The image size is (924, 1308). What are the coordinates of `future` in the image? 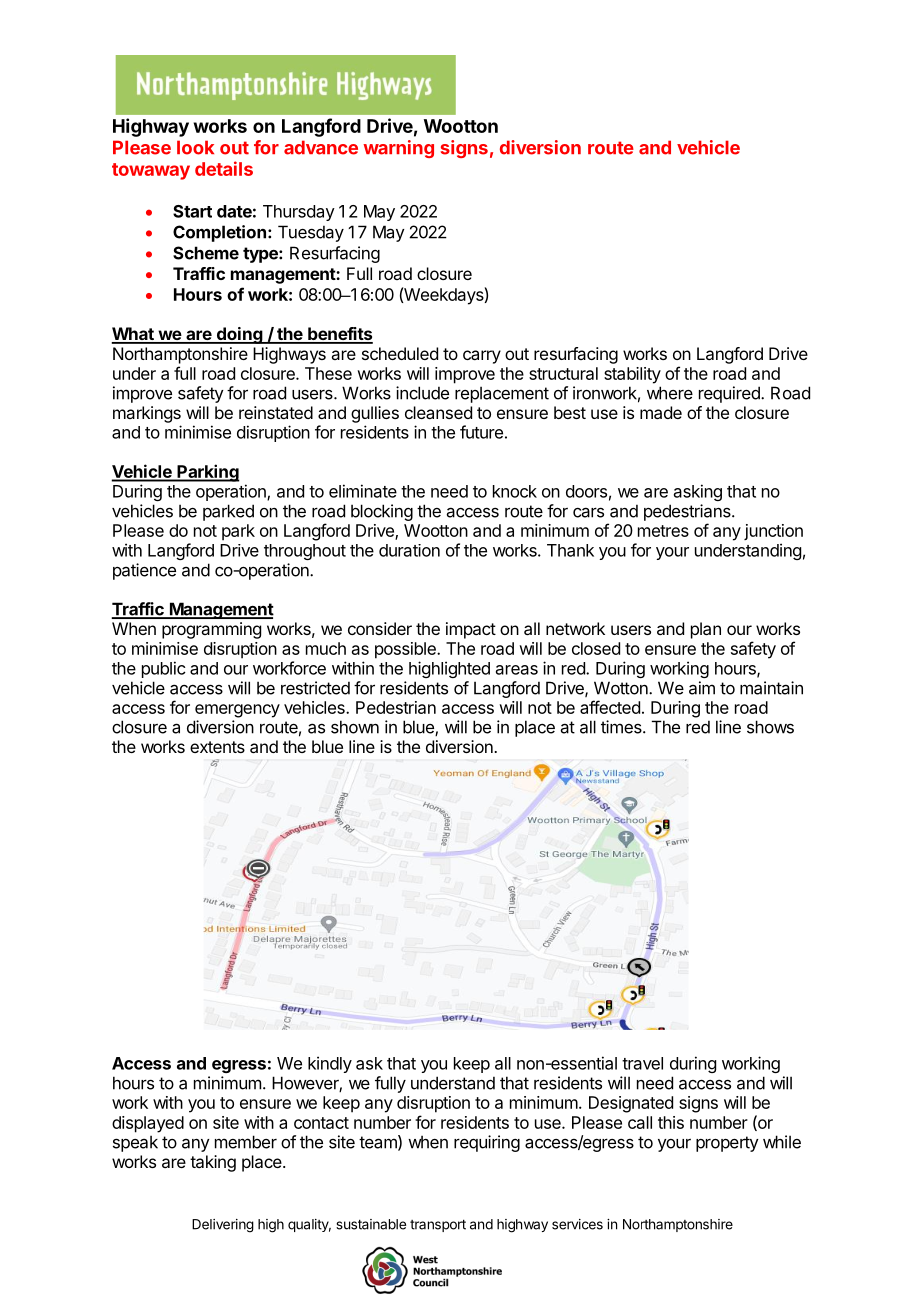 It's located at (481, 432).
